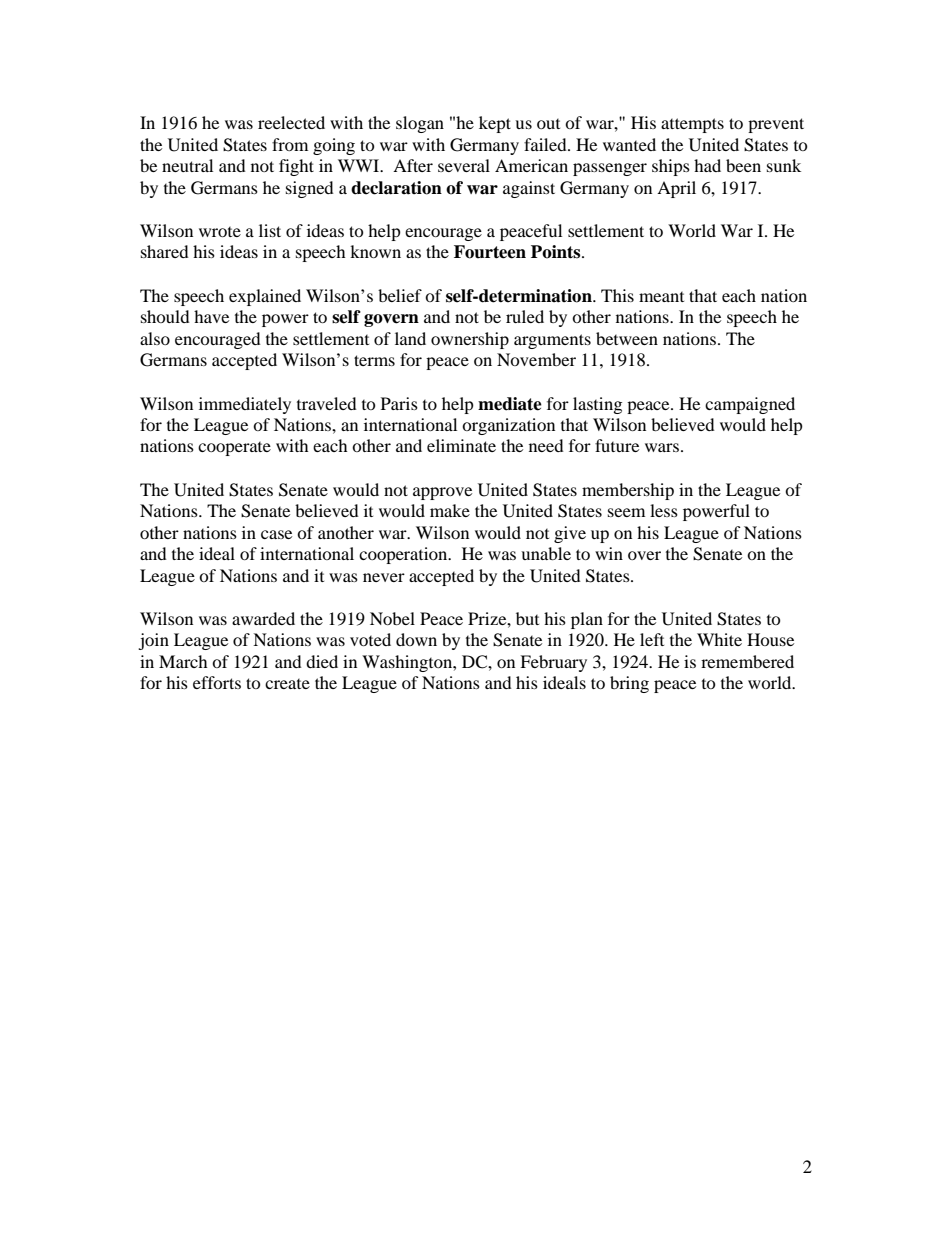 This document has height=1233, width=952. What do you see at coordinates (211, 316) in the document?
I see `have` at bounding box center [211, 316].
